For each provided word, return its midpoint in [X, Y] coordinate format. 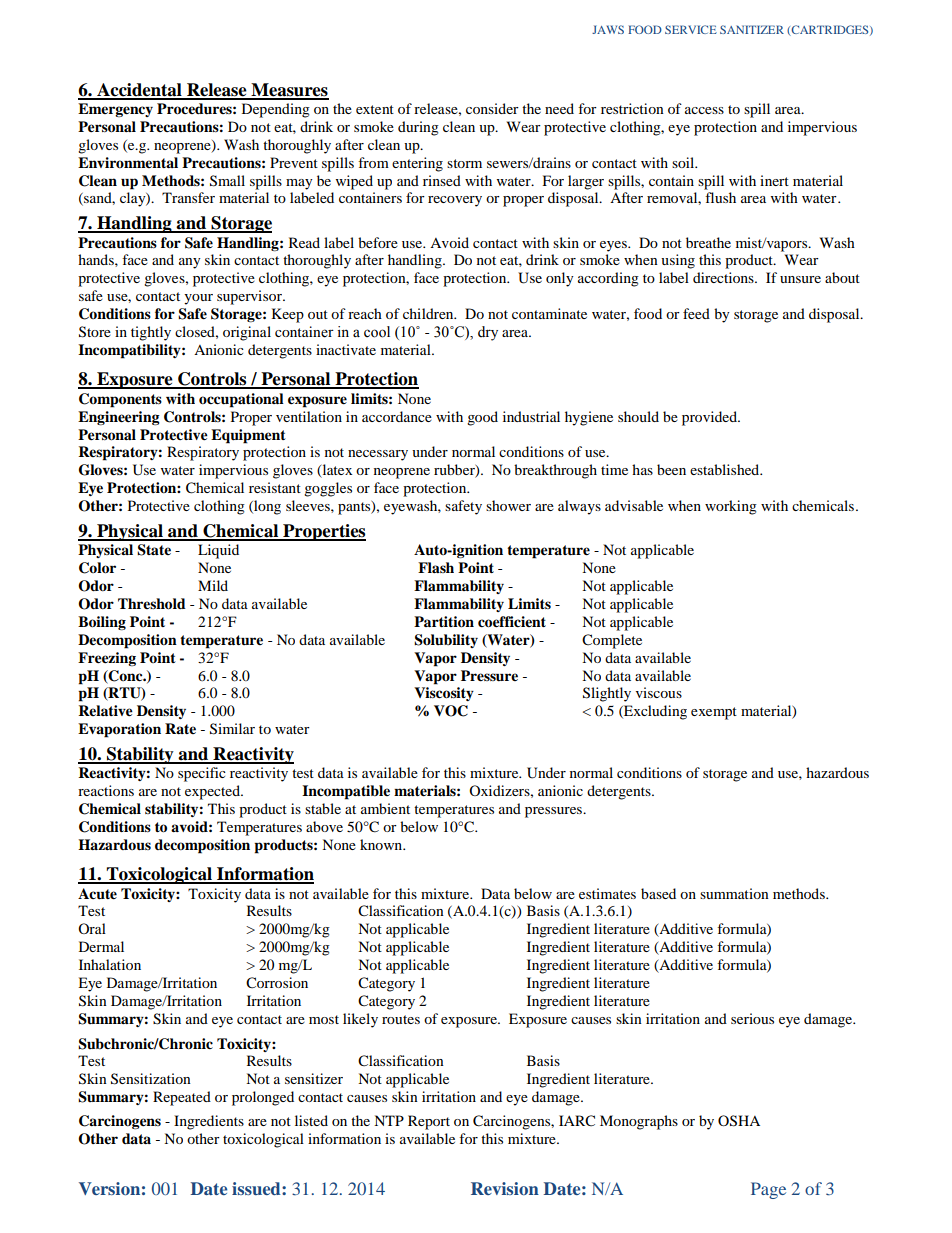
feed [696, 313]
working [731, 507]
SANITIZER [752, 29]
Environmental [128, 162]
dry [488, 333]
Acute [97, 894]
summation [734, 893]
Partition [444, 622]
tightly [151, 333]
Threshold [152, 604]
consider [492, 108]
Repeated [182, 1098]
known [382, 844]
